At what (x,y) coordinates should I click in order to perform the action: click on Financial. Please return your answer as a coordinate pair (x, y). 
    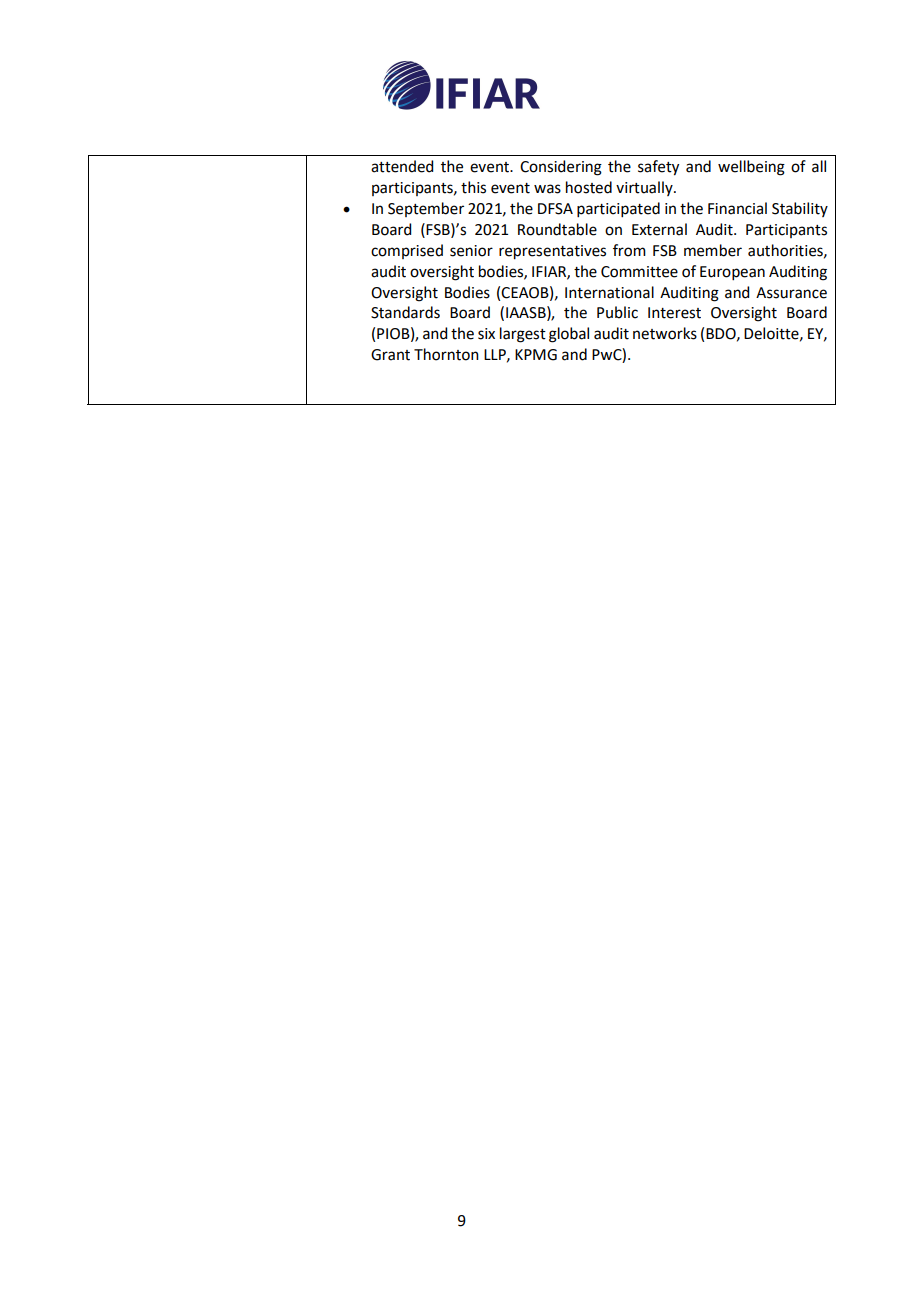
    Looking at the image, I should click on (737, 208).
